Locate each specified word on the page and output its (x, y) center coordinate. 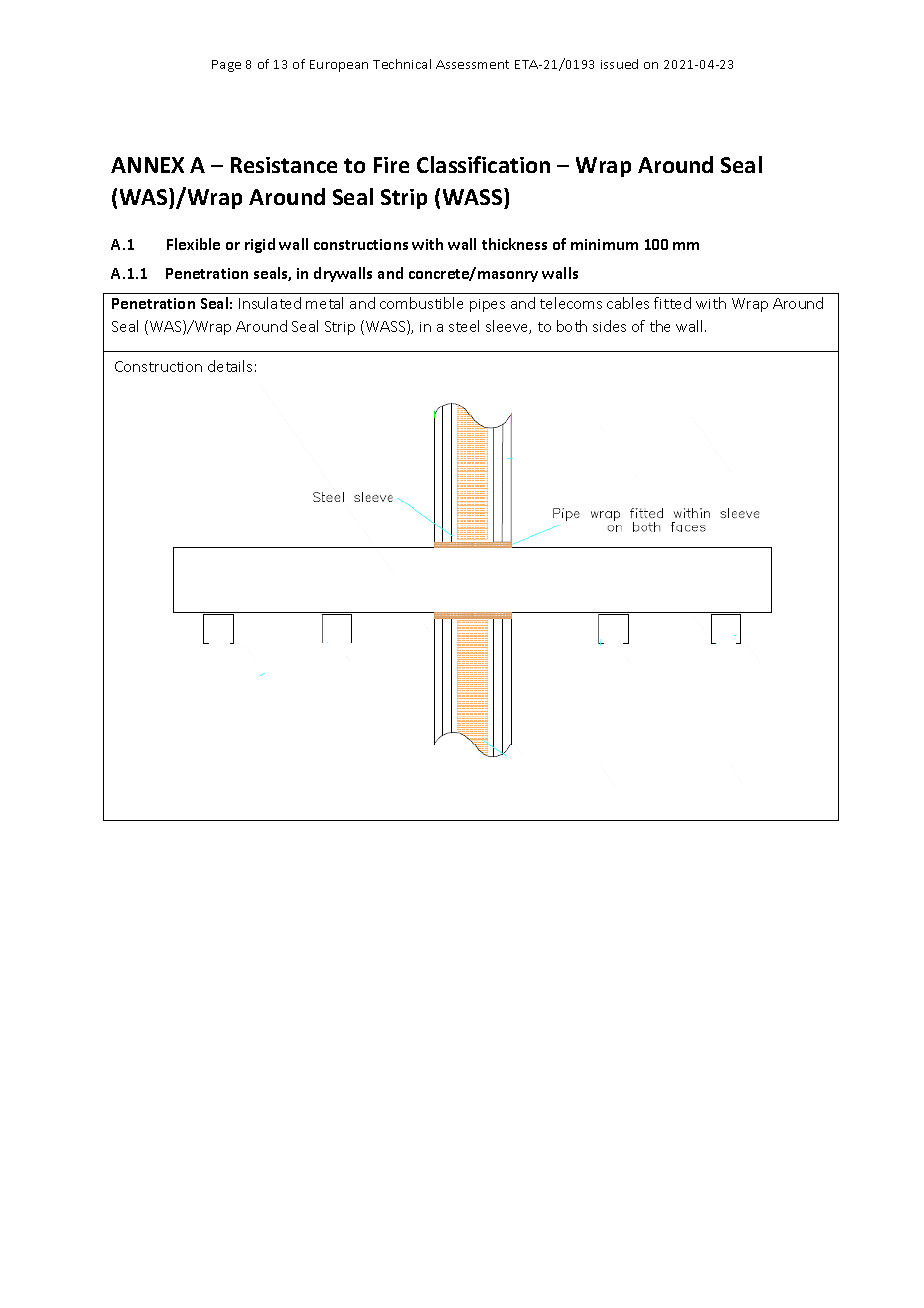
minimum (604, 244)
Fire (391, 165)
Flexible (193, 244)
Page (226, 66)
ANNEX (147, 165)
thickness (514, 244)
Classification (483, 164)
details (230, 366)
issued (619, 64)
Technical (402, 64)
